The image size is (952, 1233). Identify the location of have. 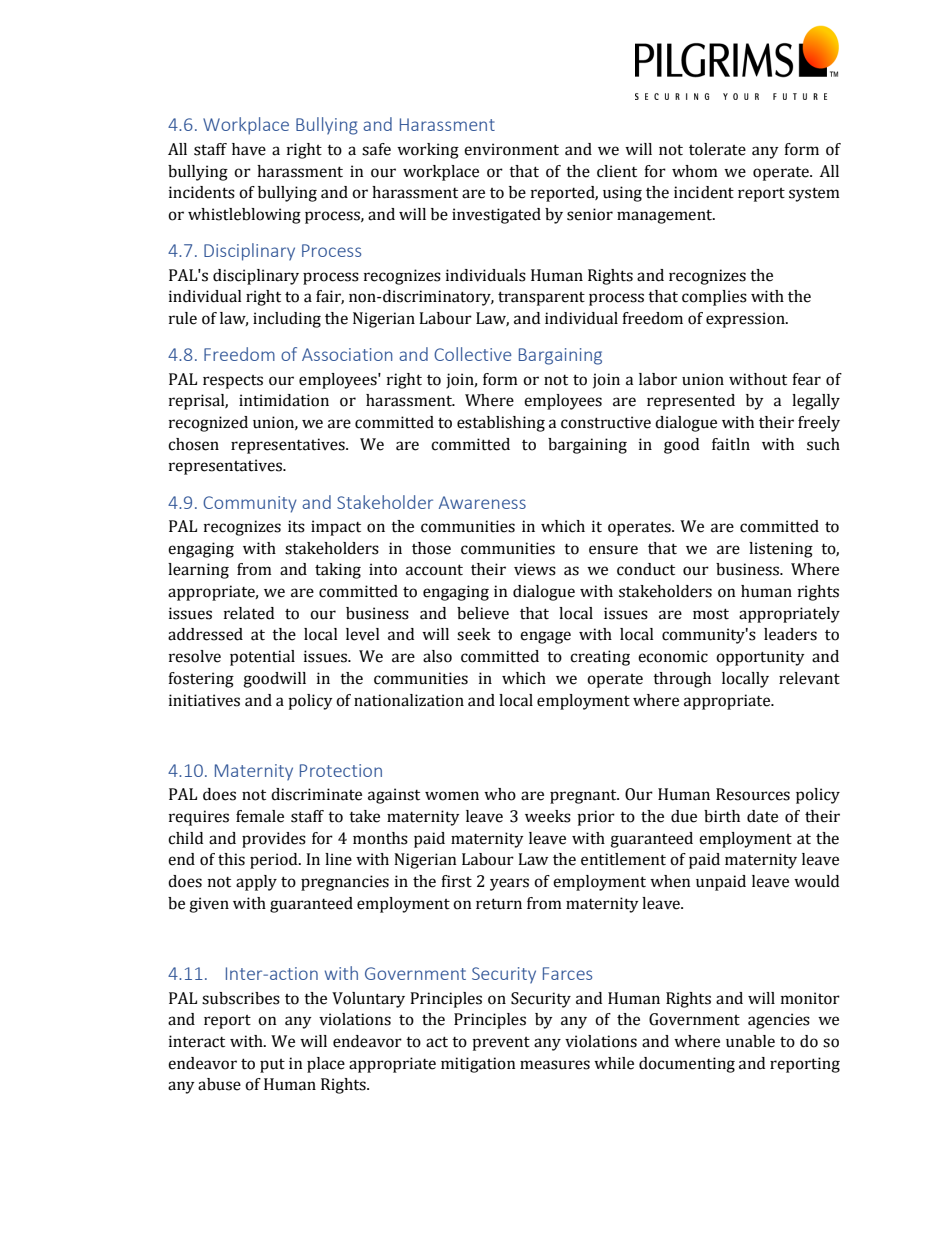
(249, 149).
